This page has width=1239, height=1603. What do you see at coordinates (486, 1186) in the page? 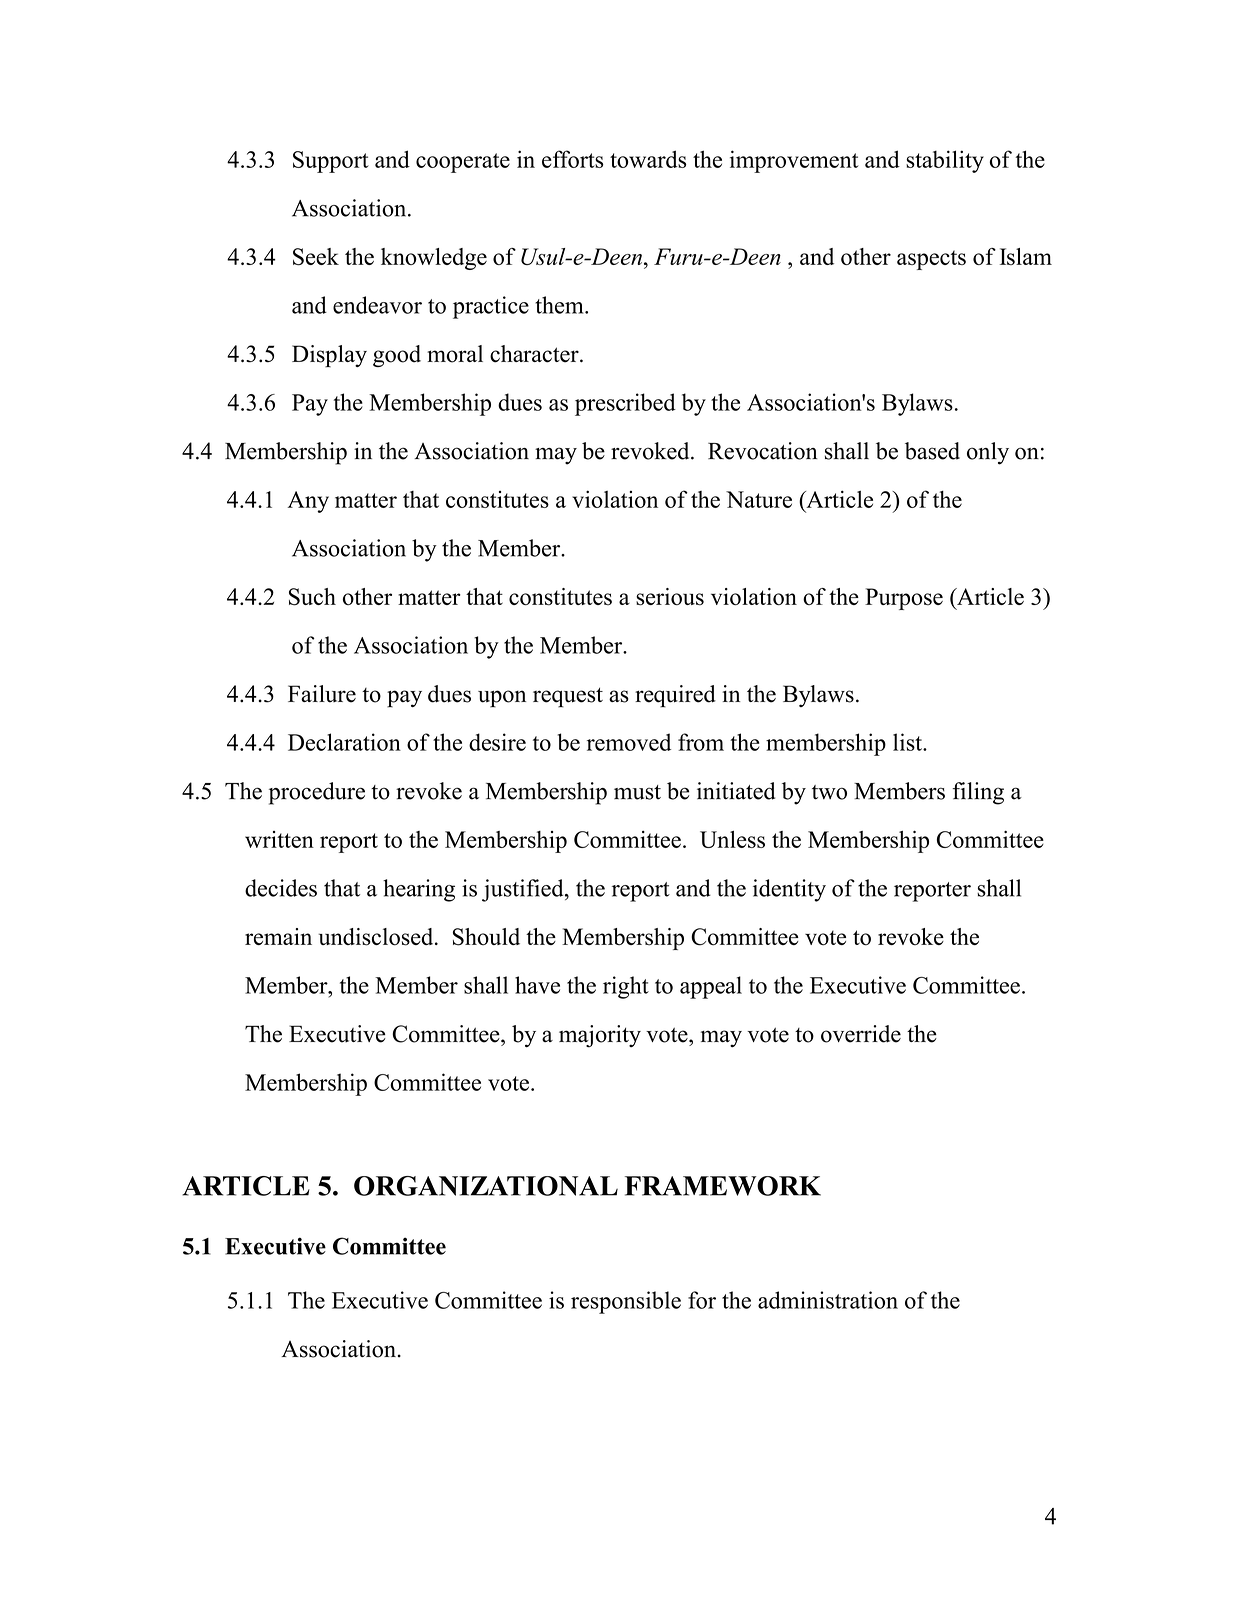
I see `ORGANIZATIONAL` at bounding box center [486, 1186].
